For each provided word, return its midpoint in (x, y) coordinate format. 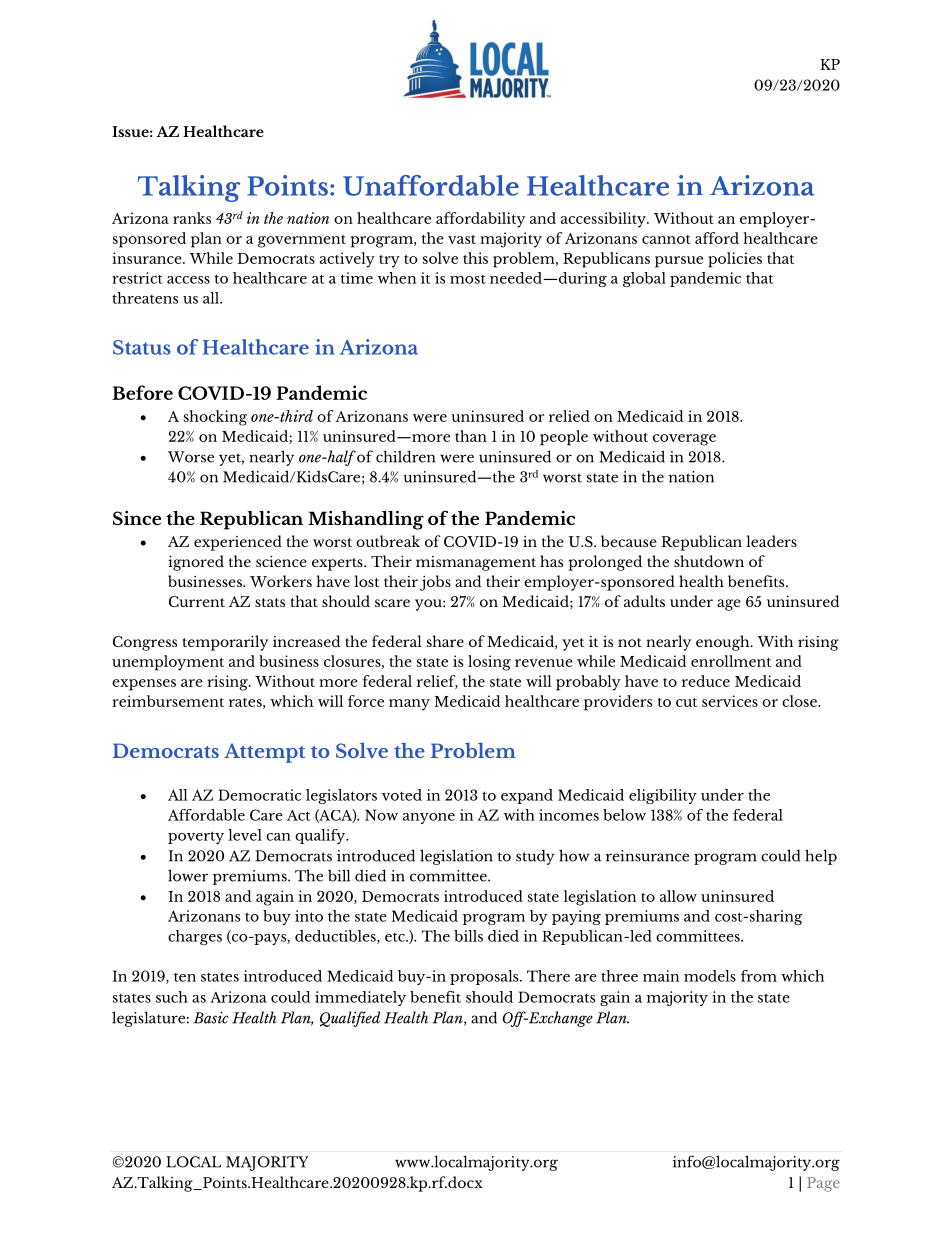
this (475, 258)
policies (735, 260)
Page (823, 1184)
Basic (211, 1017)
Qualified (350, 1019)
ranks (192, 218)
